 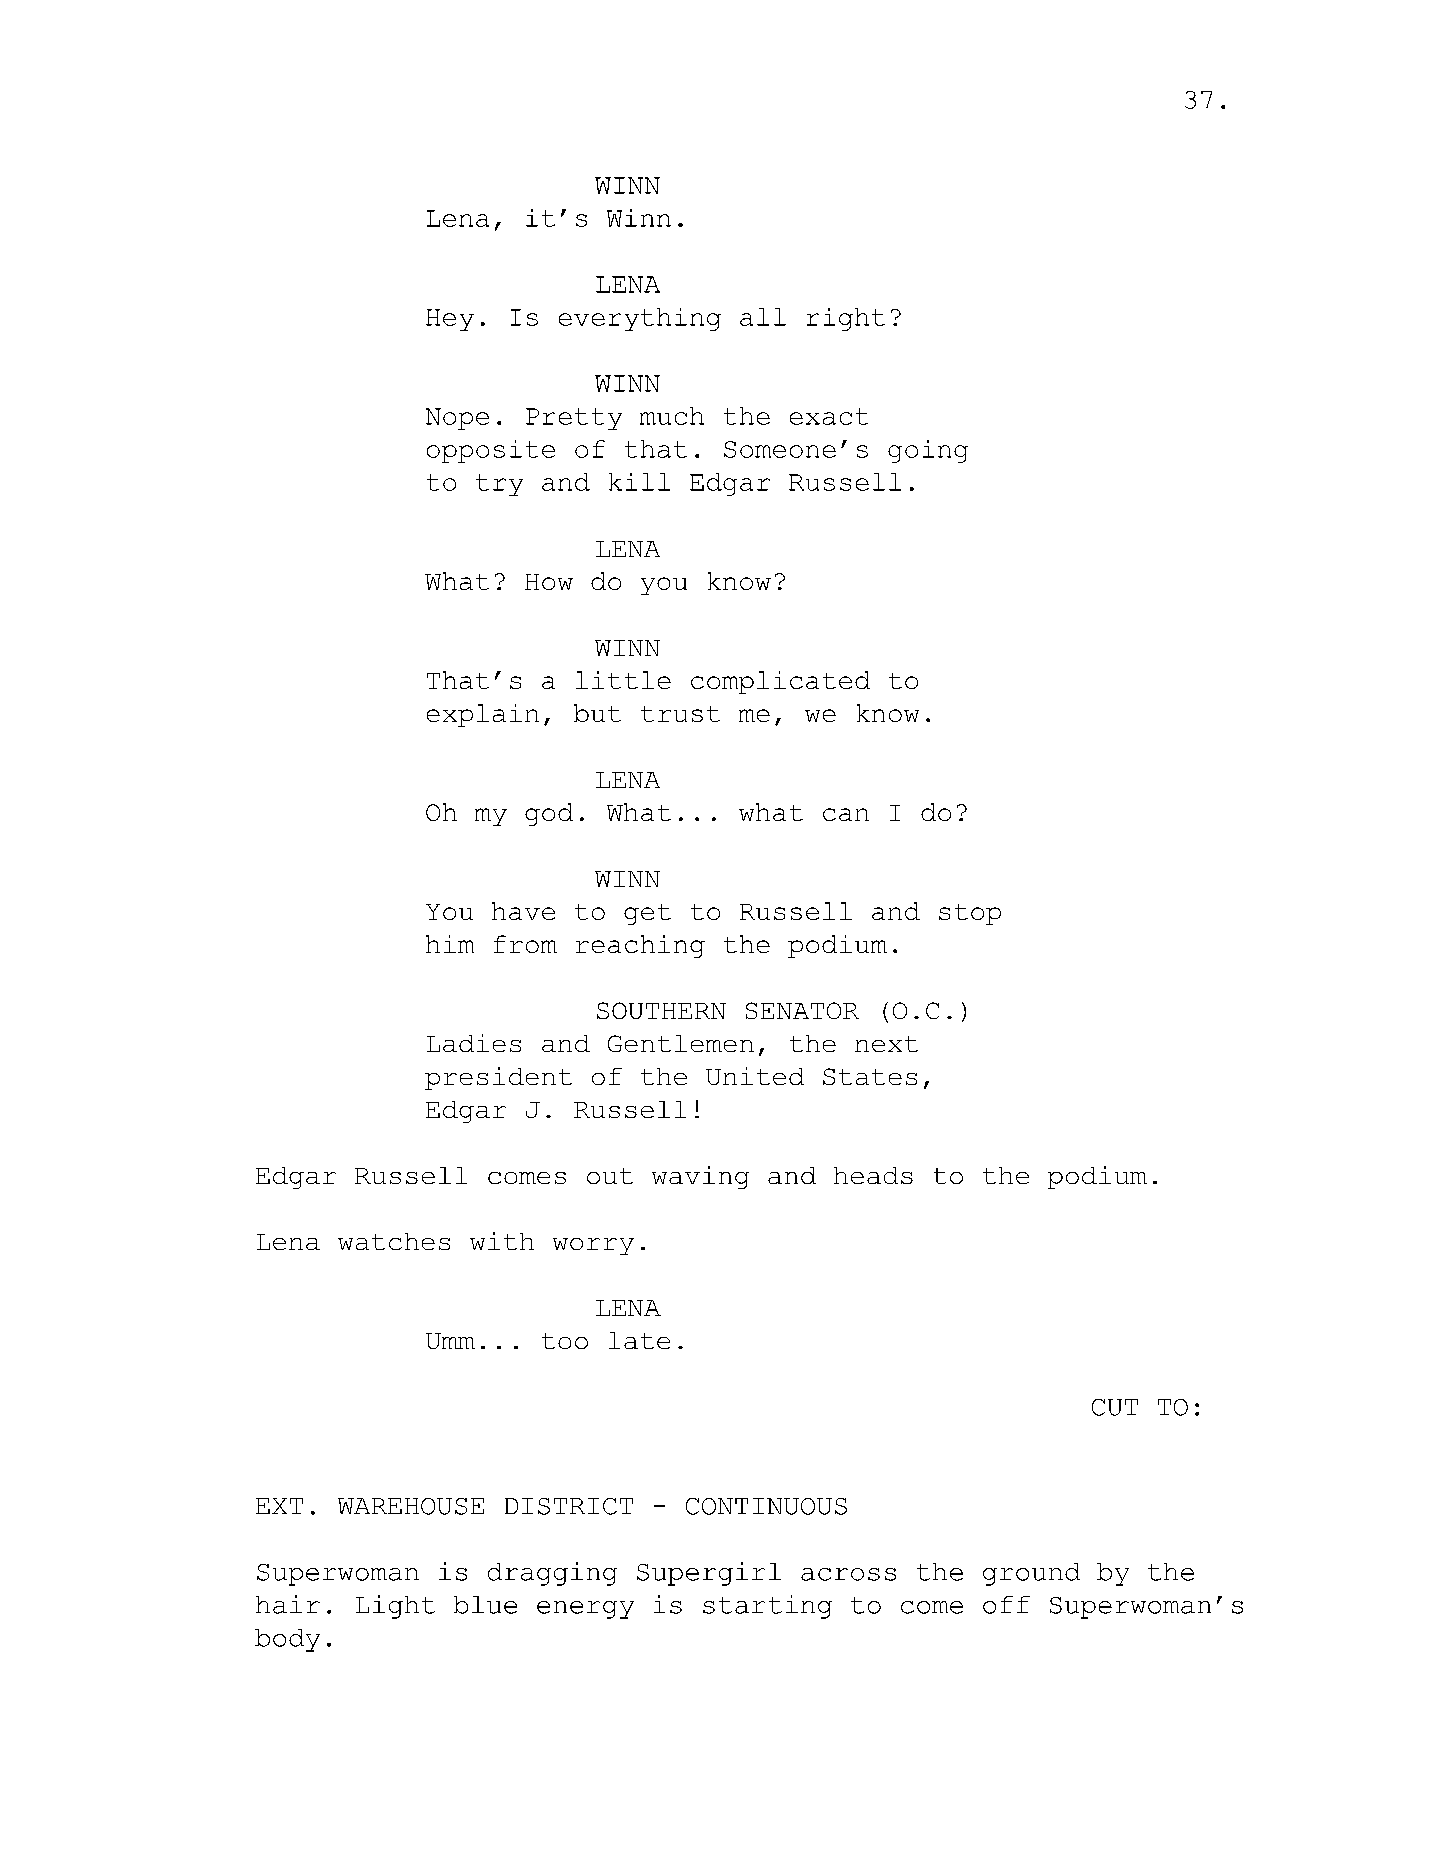 I want to click on heads, so click(x=873, y=1175).
